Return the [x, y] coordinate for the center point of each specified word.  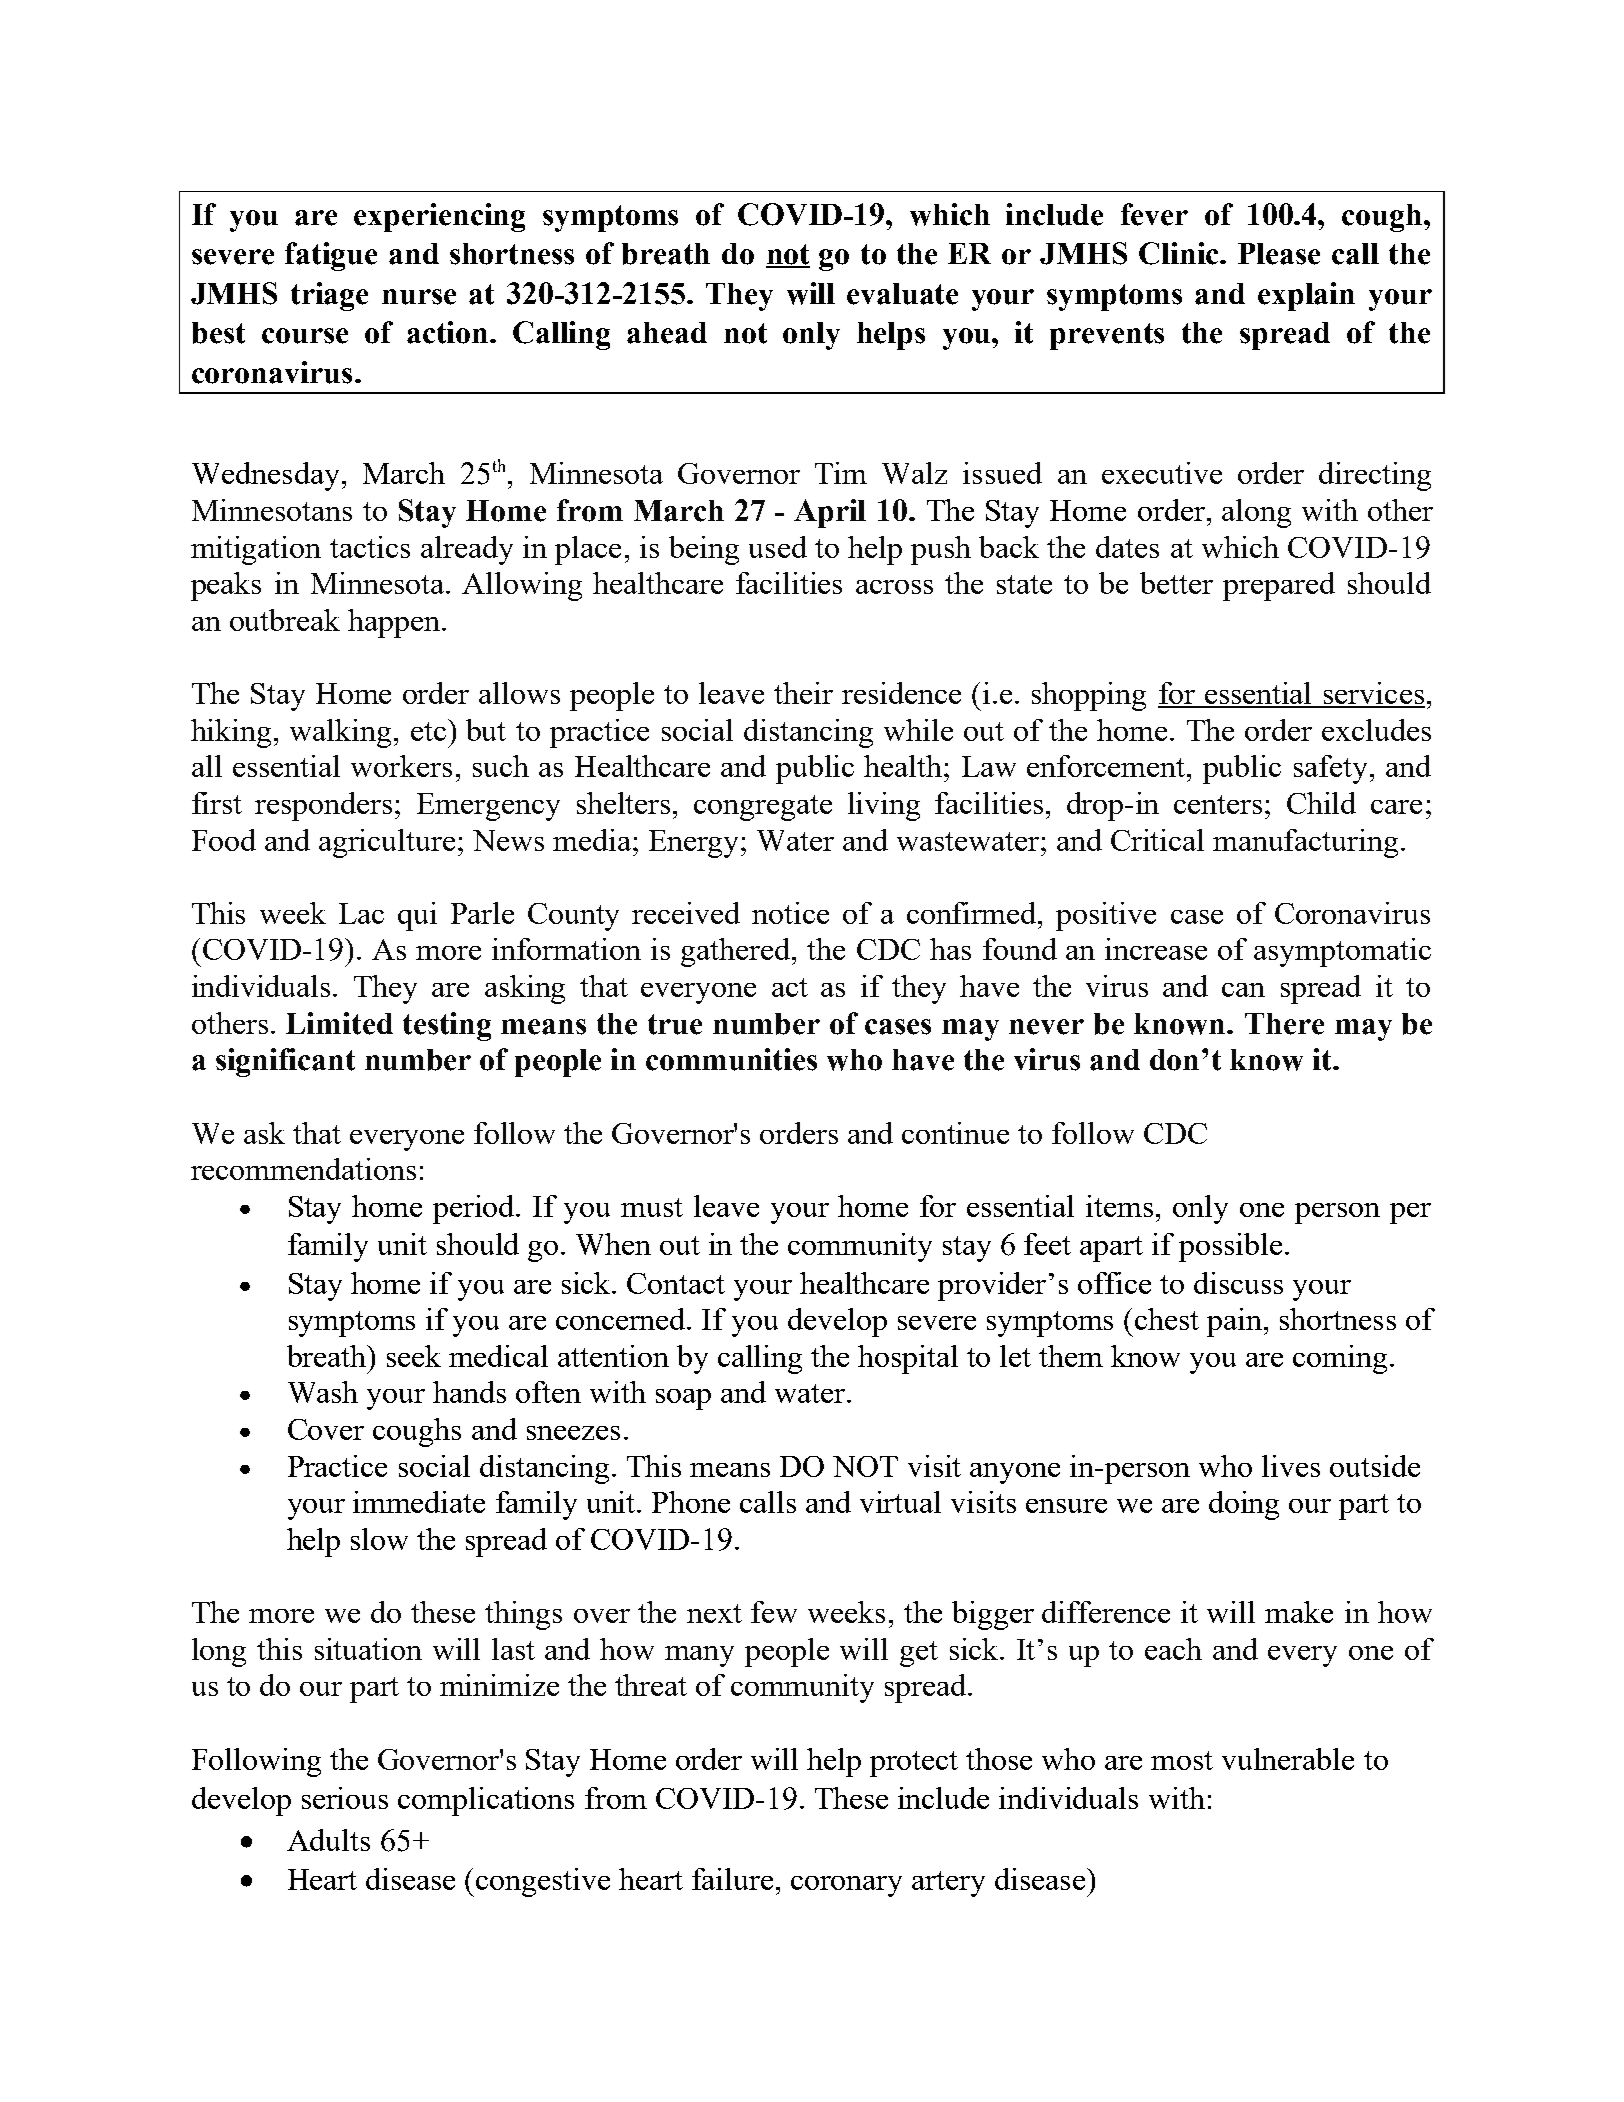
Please [1279, 254]
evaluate [902, 294]
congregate [763, 808]
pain [1236, 1322]
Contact [676, 1283]
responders [323, 806]
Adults [328, 1840]
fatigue [331, 256]
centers [1218, 804]
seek [414, 1356]
